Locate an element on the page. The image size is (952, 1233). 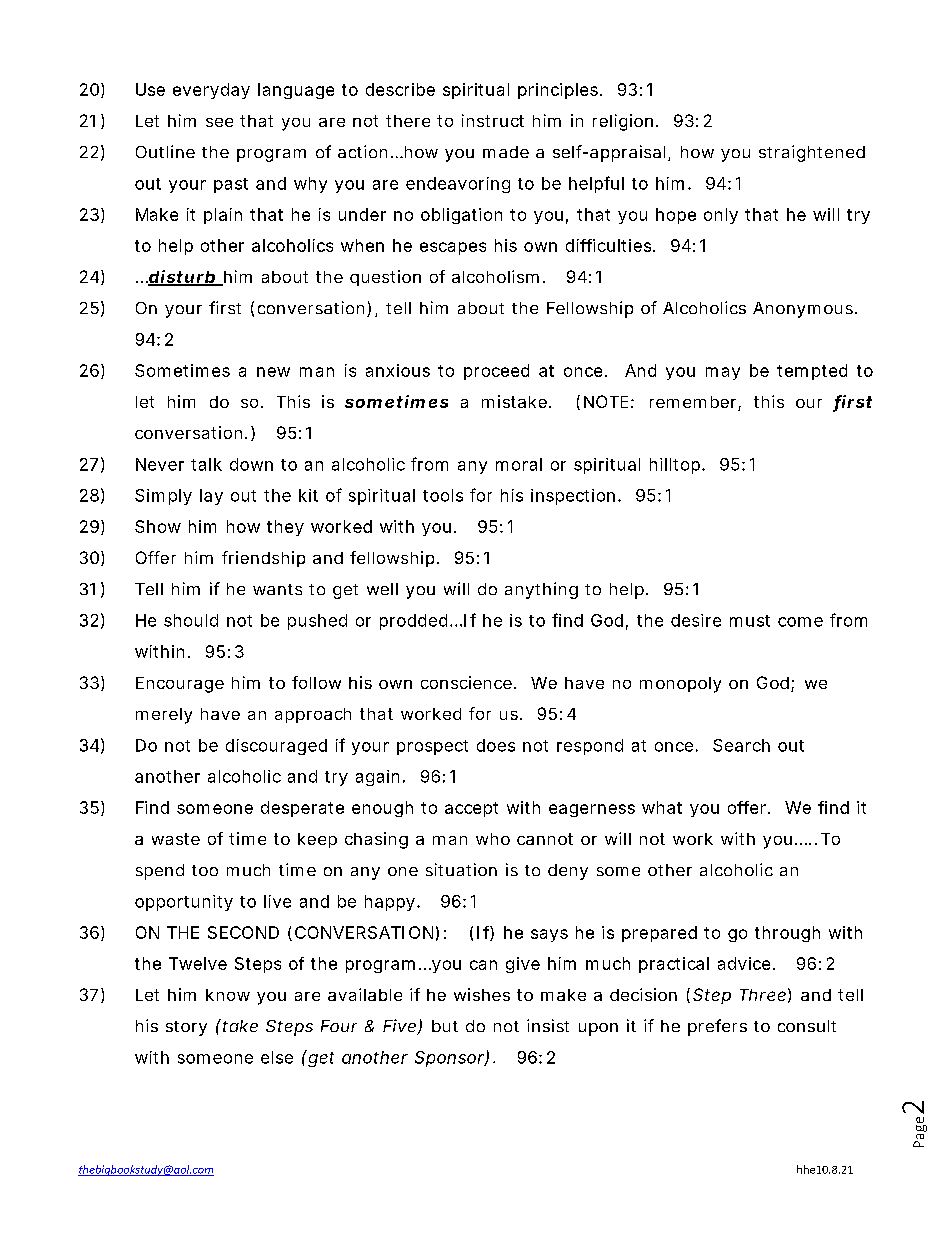
but is located at coordinates (445, 1026).
